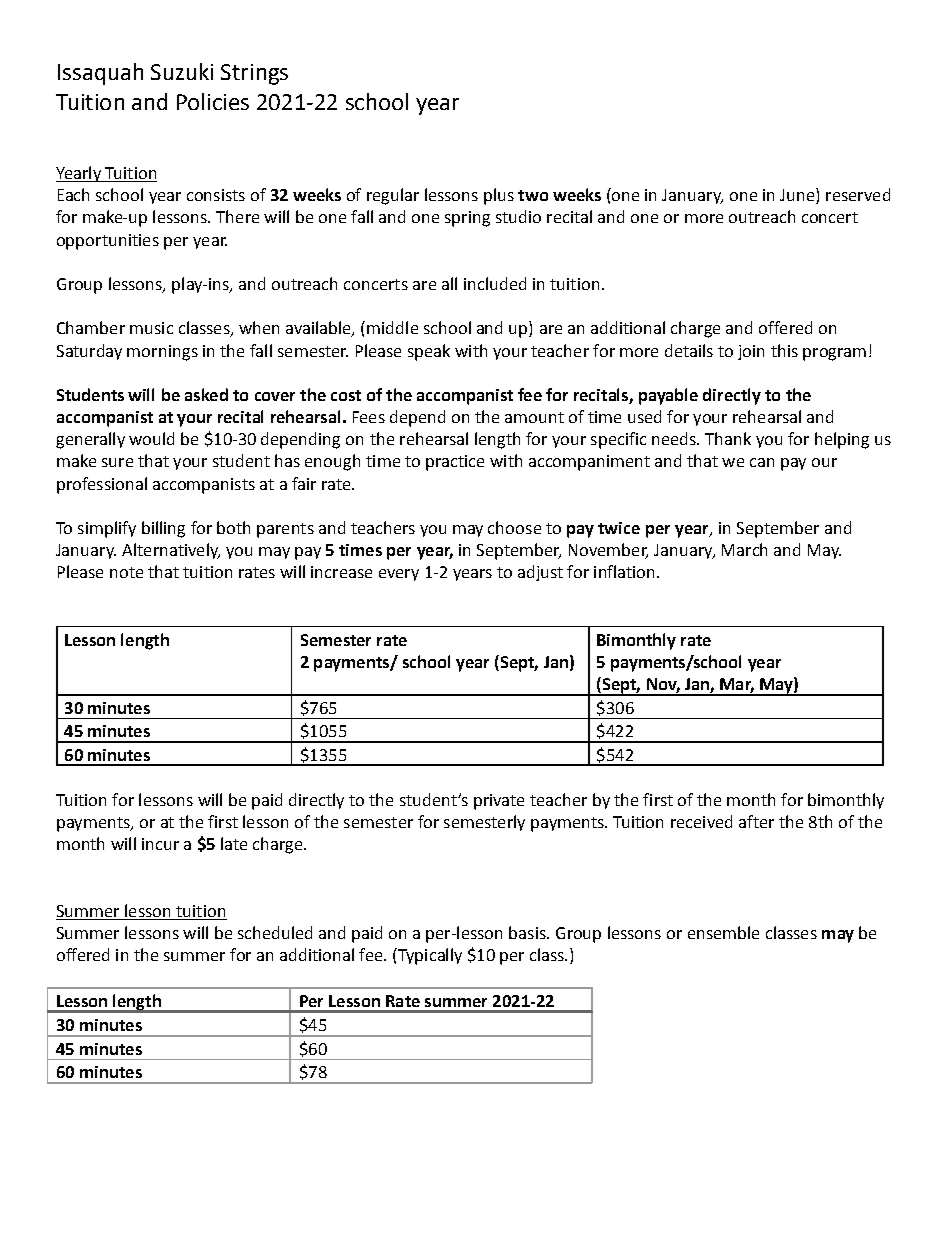 The image size is (952, 1233). Describe the element at coordinates (756, 821) in the page. I see `after` at that location.
